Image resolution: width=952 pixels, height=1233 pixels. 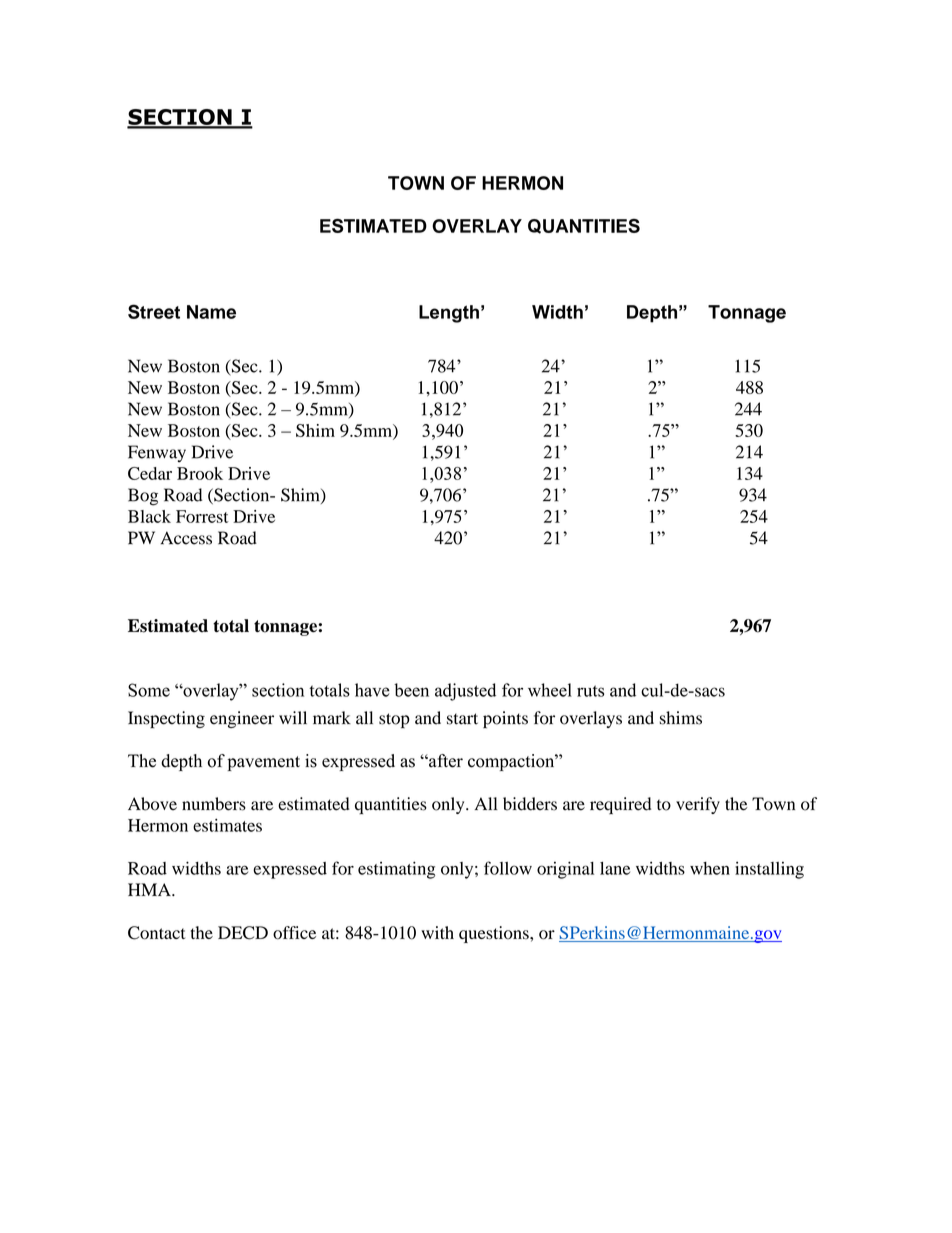 I want to click on wheel, so click(x=550, y=690).
